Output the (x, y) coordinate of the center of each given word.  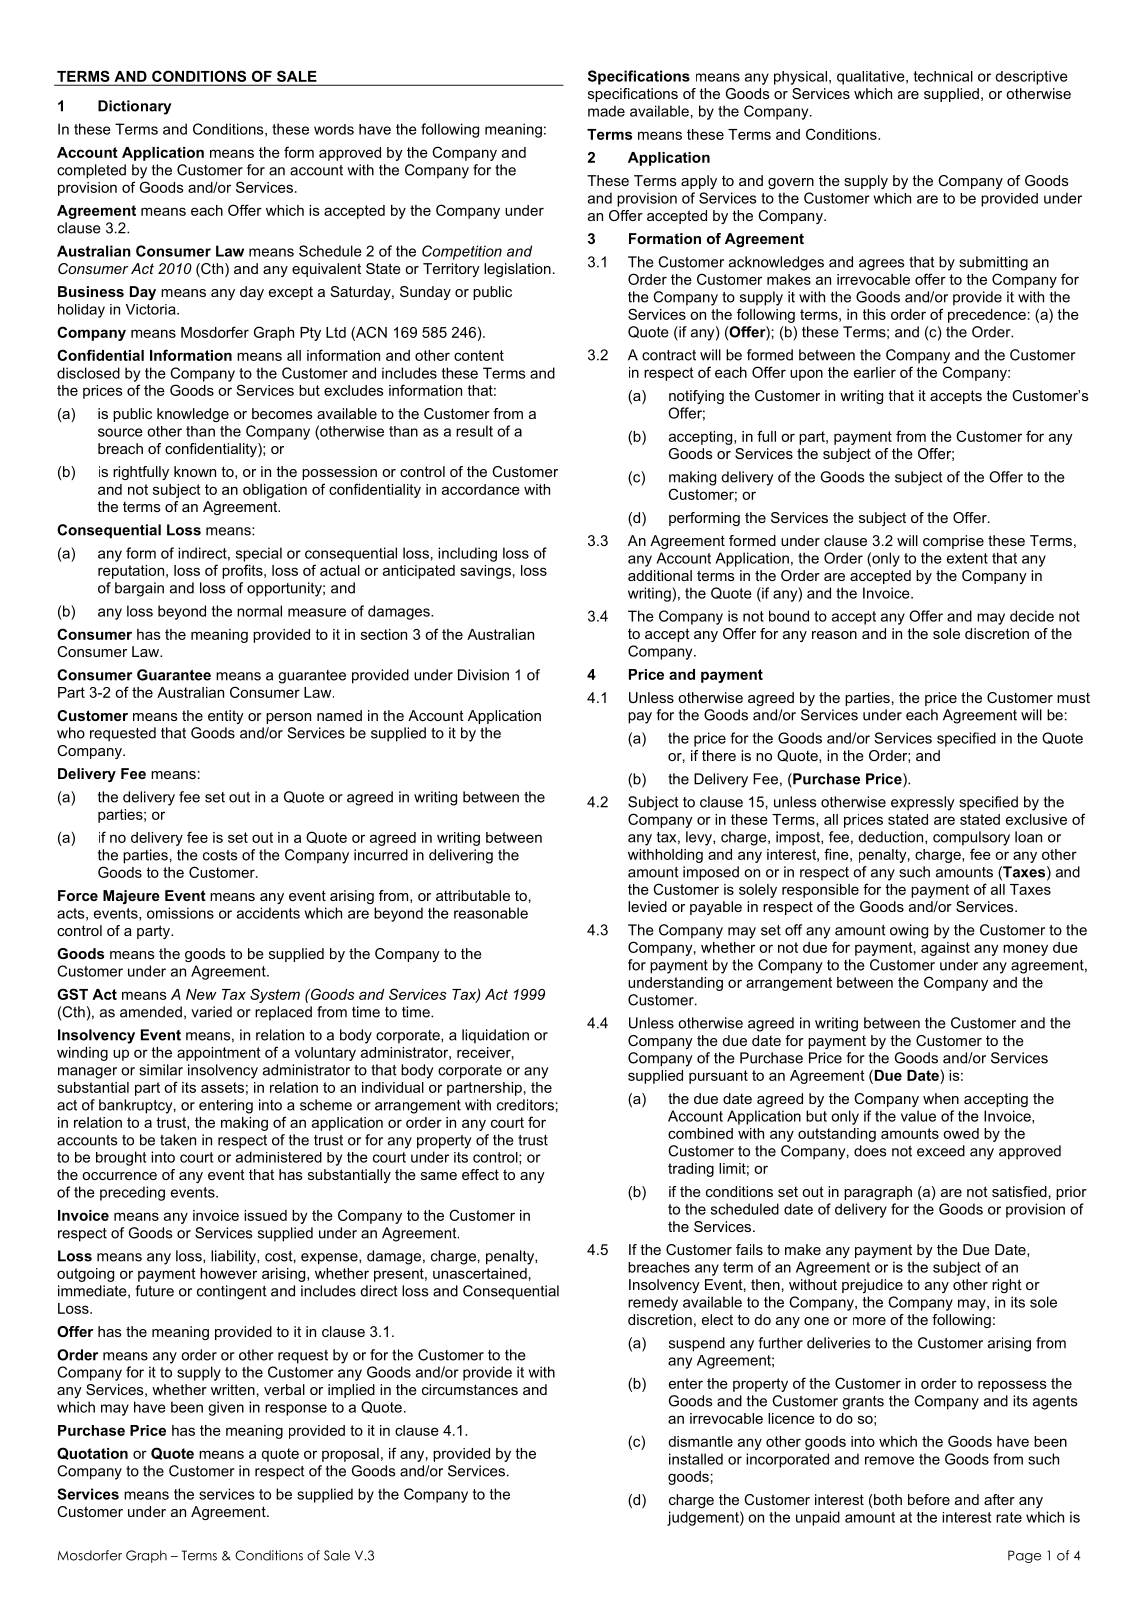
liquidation (495, 1036)
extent (967, 558)
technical (943, 76)
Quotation (92, 1453)
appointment (219, 1054)
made (606, 111)
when (941, 1098)
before (929, 1499)
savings (485, 572)
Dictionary (135, 107)
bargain (139, 589)
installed (696, 1459)
